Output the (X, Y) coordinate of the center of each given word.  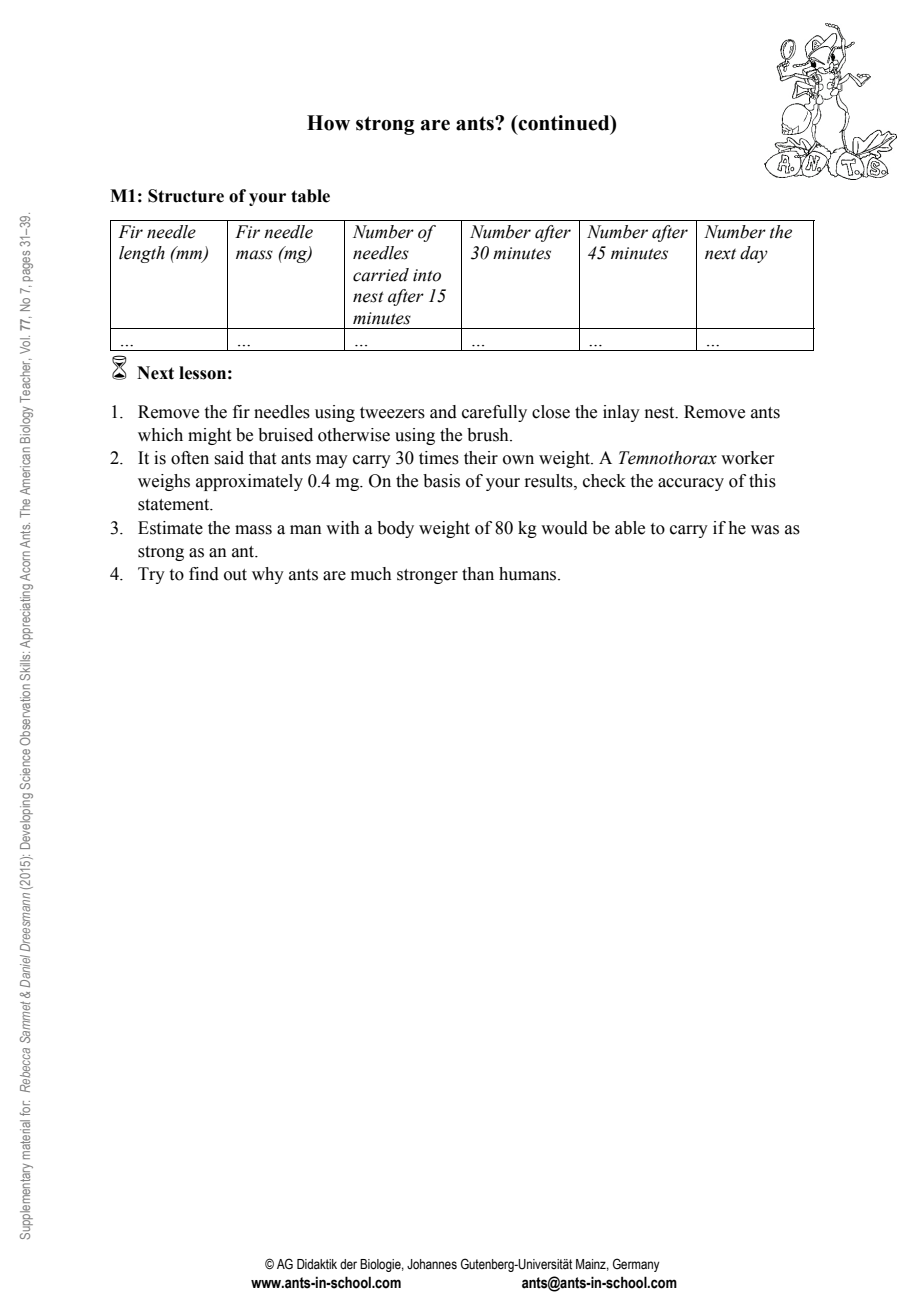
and (443, 412)
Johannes (432, 1264)
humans (529, 574)
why (268, 575)
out (235, 575)
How (328, 123)
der (348, 1264)
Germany (636, 1265)
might (209, 436)
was (765, 530)
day (754, 254)
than (478, 574)
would (564, 528)
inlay (621, 413)
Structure (186, 196)
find (204, 574)
